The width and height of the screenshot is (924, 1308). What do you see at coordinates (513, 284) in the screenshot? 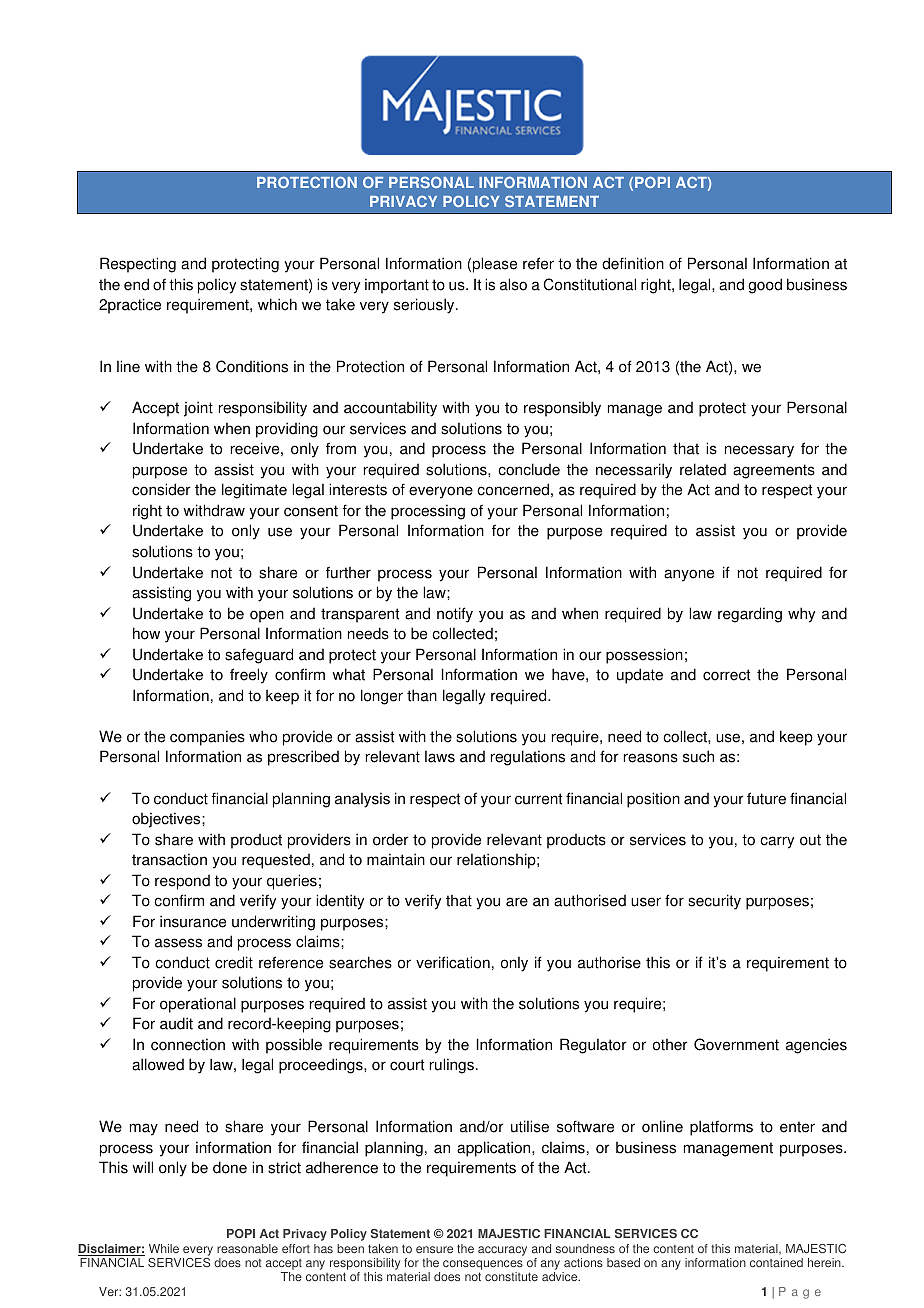
I see `also` at bounding box center [513, 284].
